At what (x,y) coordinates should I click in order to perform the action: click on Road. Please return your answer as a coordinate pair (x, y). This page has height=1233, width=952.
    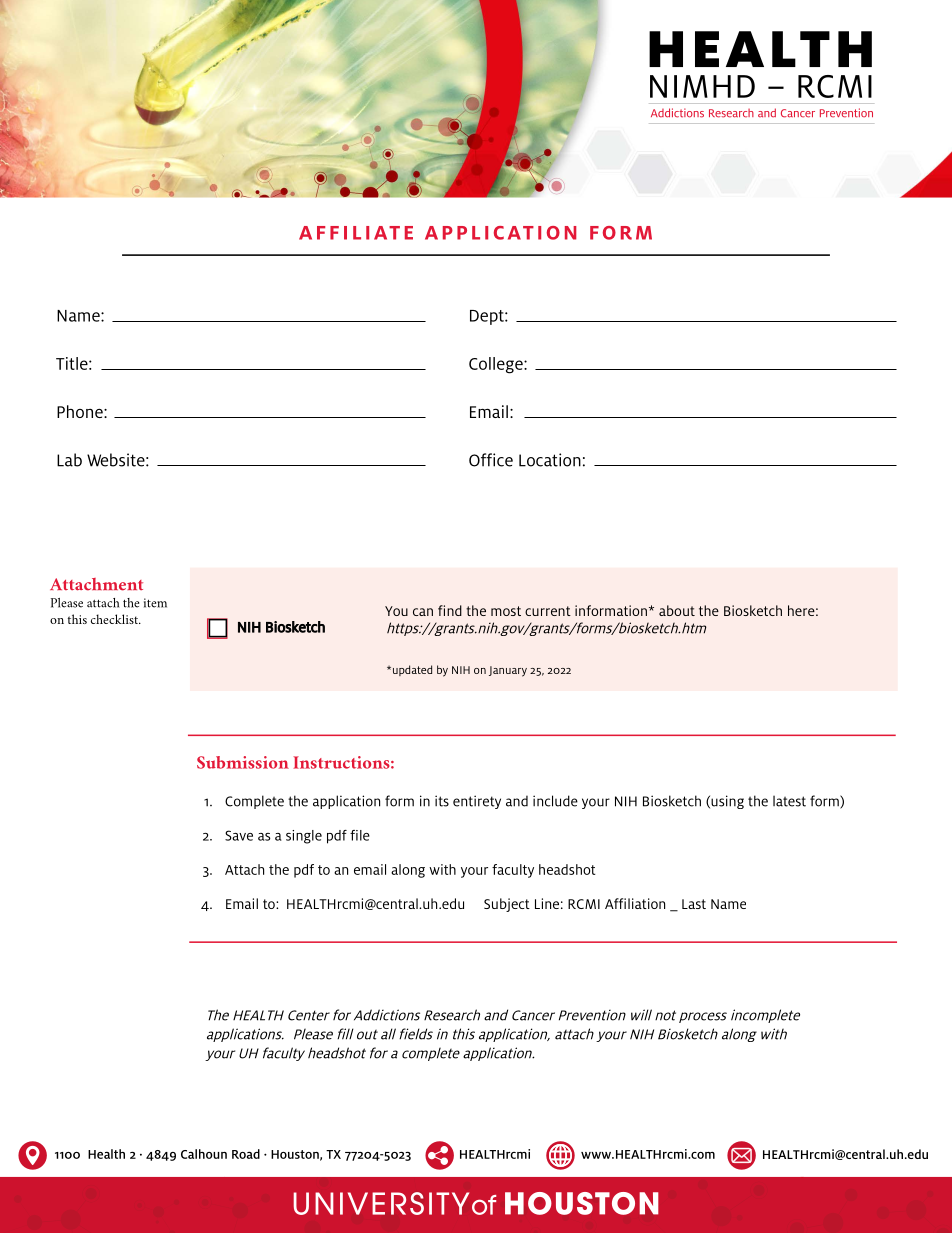
    Looking at the image, I should click on (246, 1154).
